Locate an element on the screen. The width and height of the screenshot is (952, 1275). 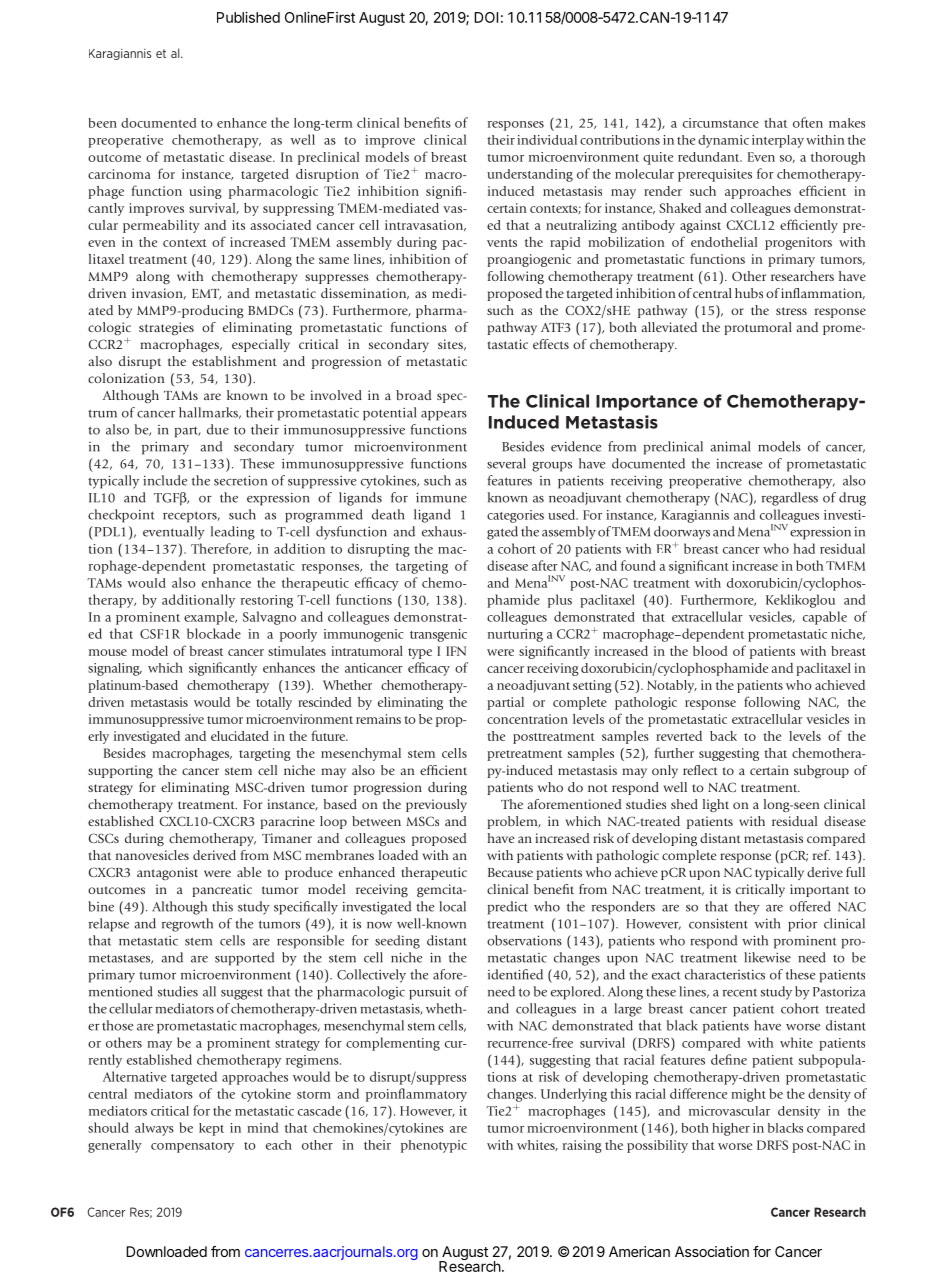
phenotypic is located at coordinates (434, 1146).
